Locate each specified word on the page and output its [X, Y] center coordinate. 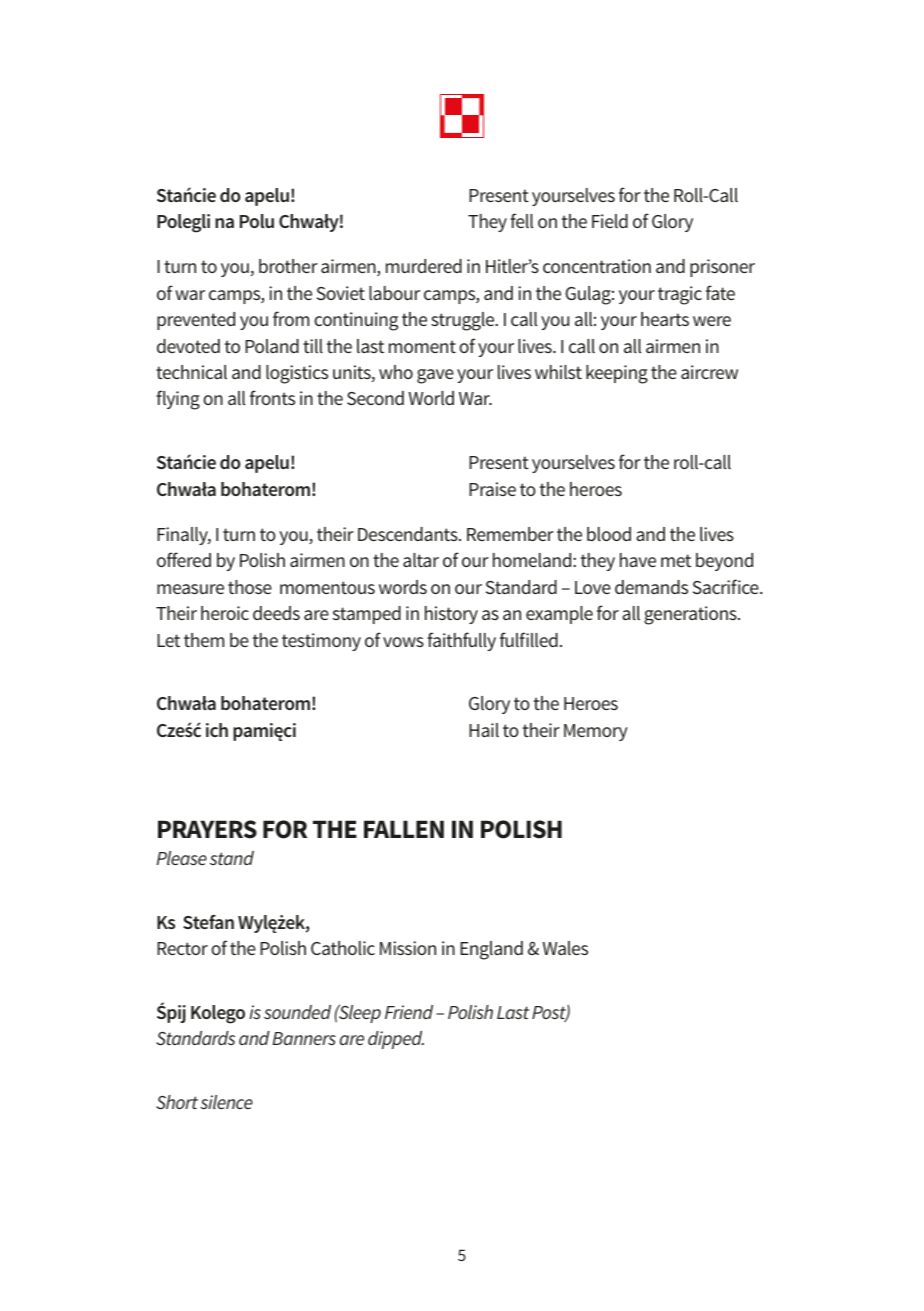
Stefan [208, 922]
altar [421, 560]
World [431, 398]
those [250, 587]
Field [610, 221]
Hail [484, 730]
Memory [596, 732]
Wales [565, 948]
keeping [617, 374]
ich [217, 730]
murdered [424, 266]
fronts [272, 397]
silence [226, 1102]
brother [288, 266]
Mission [408, 948]
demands [651, 587]
